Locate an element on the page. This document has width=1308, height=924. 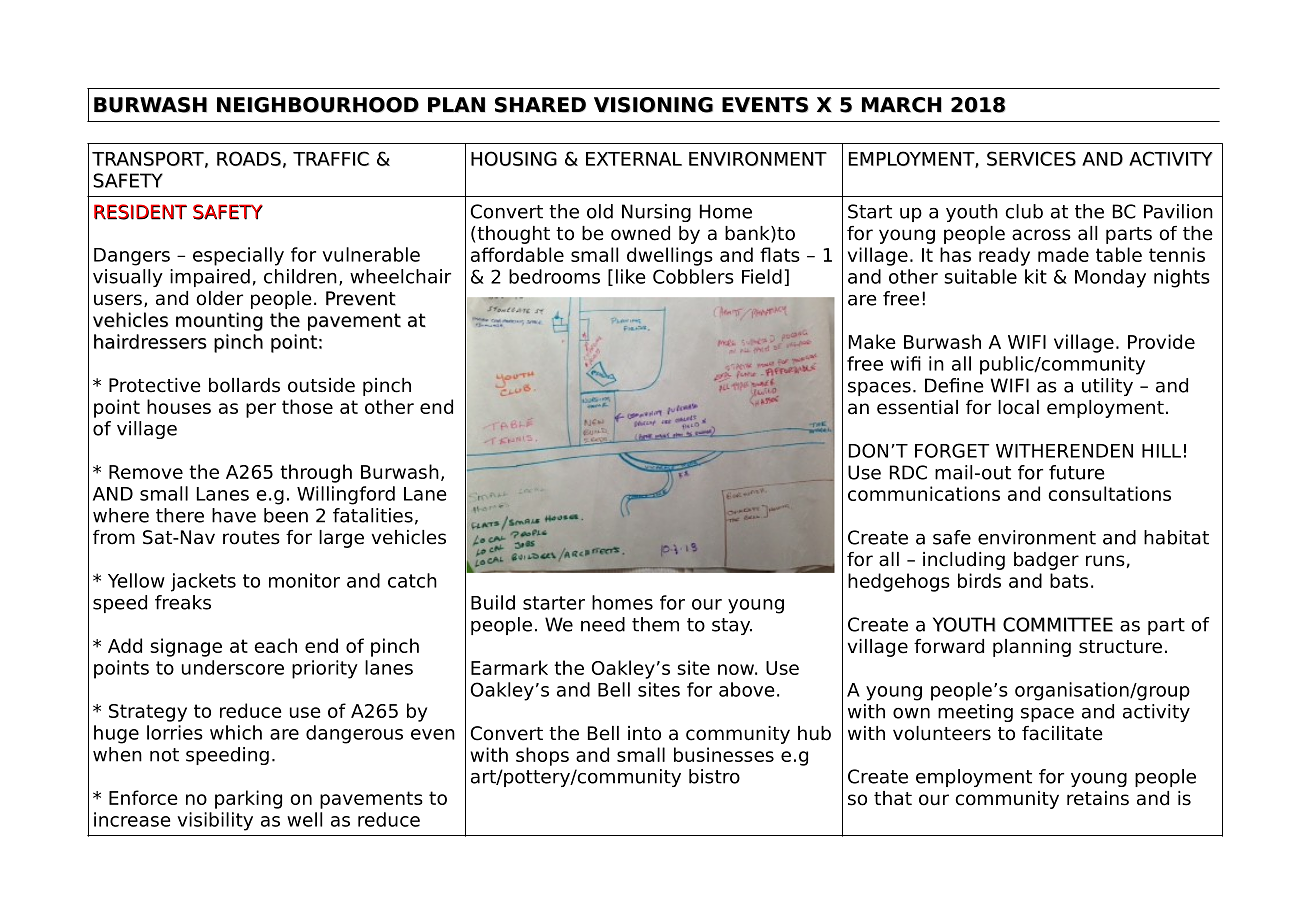
them is located at coordinates (655, 624).
